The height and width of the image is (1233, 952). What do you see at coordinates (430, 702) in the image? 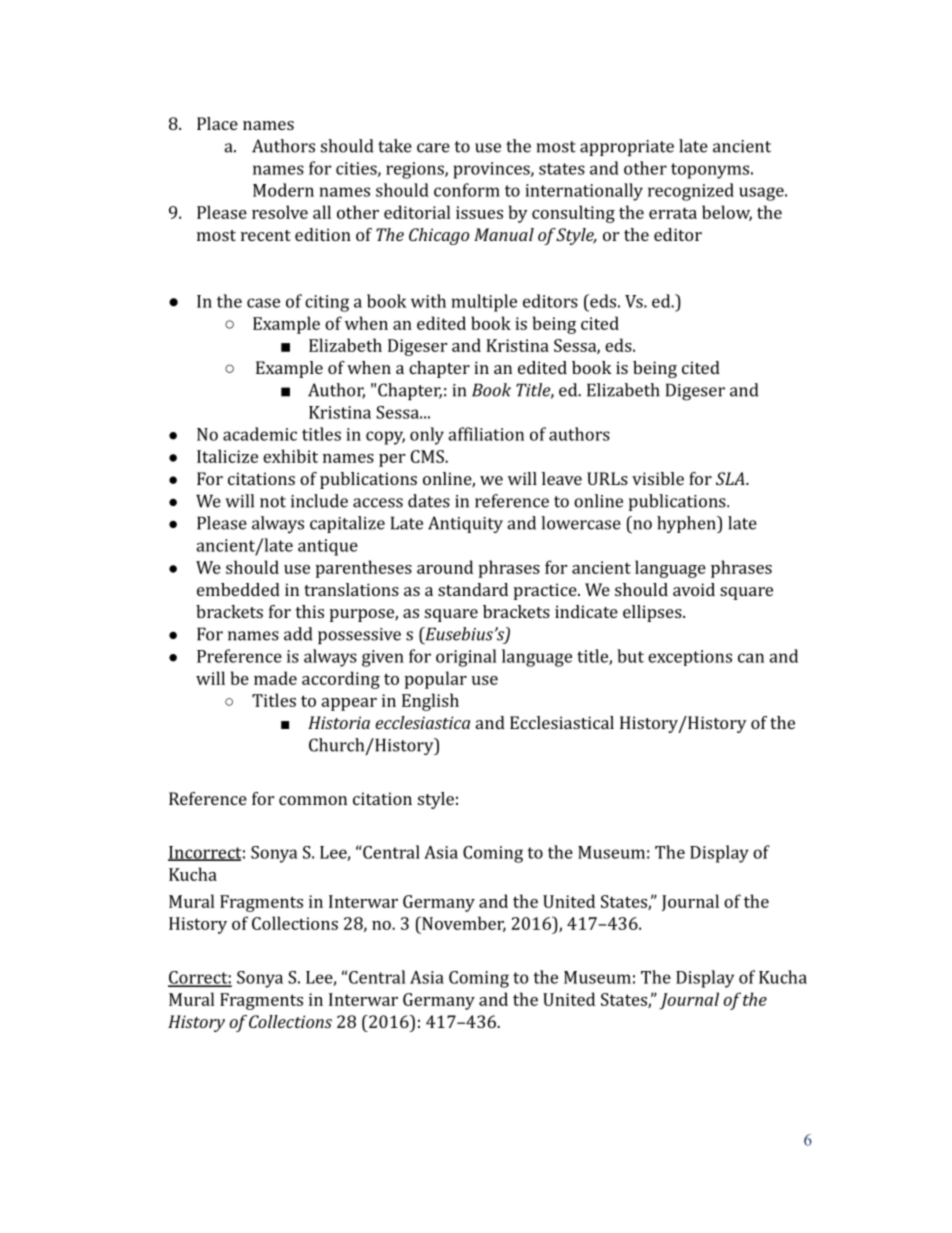
I see `English` at bounding box center [430, 702].
